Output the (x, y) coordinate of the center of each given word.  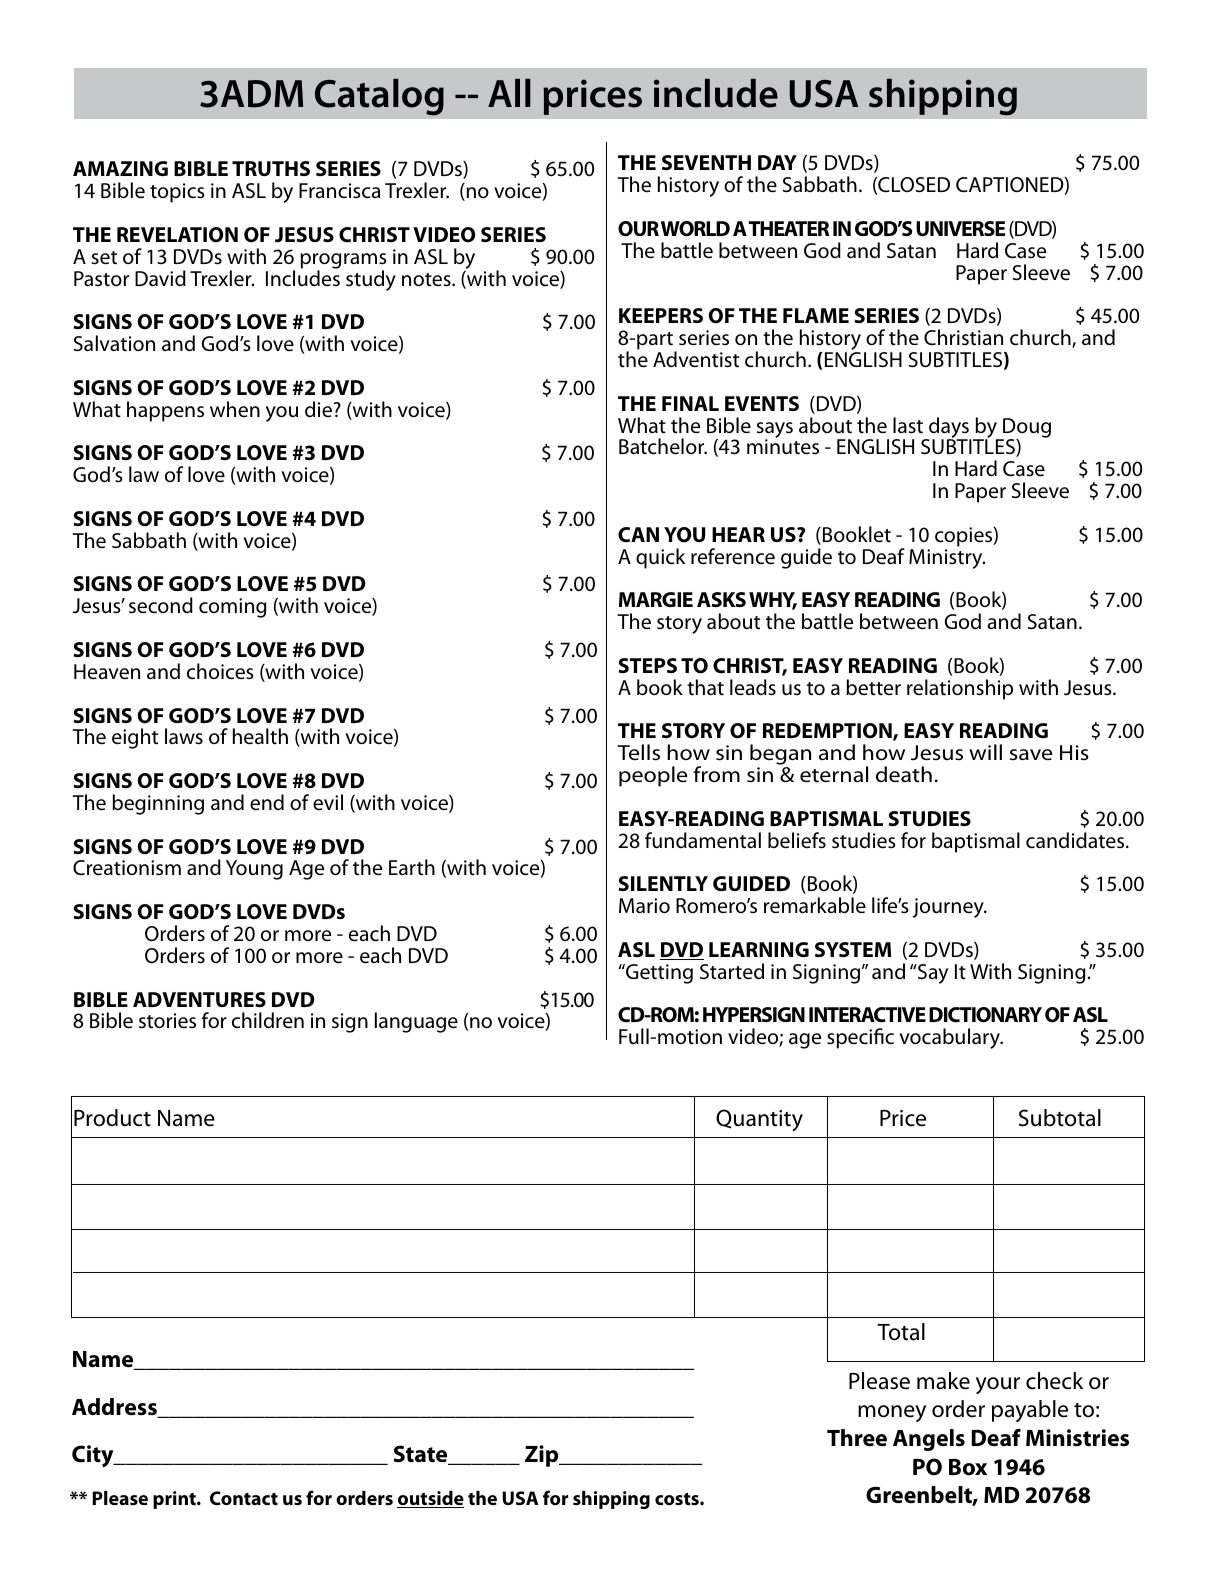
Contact (244, 1498)
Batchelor (663, 446)
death (904, 774)
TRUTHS (271, 168)
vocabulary (951, 1038)
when (235, 409)
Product (112, 1118)
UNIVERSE (960, 229)
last (908, 425)
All (509, 93)
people (653, 776)
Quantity (759, 1120)
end (267, 802)
